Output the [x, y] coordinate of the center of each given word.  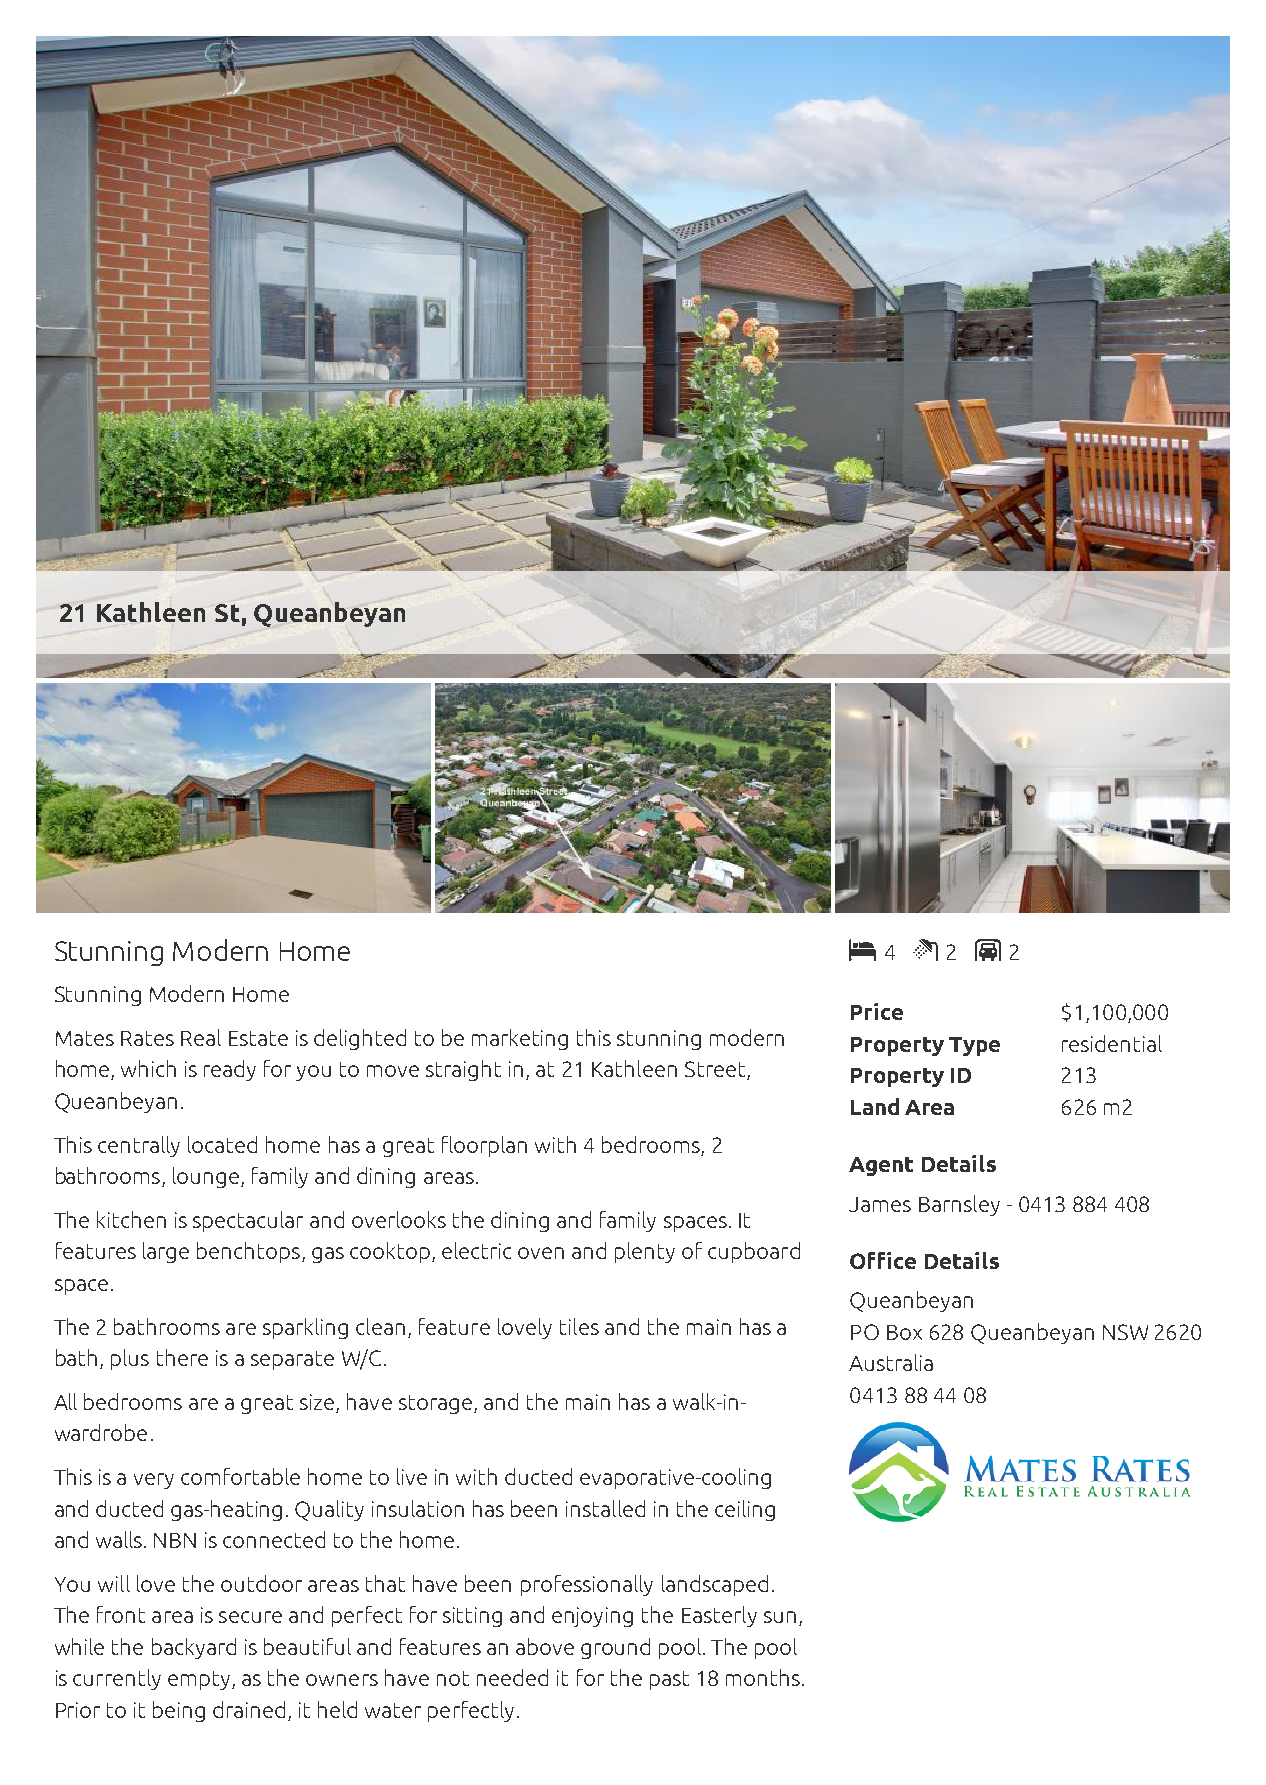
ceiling [745, 1510]
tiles [579, 1326]
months [763, 1677]
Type [974, 1046]
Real [201, 1037]
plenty [645, 1252]
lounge [206, 1177]
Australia [891, 1362]
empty [199, 1680]
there [182, 1357]
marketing [520, 1039]
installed [605, 1508]
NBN [175, 1540]
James [880, 1204]
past [669, 1680]
